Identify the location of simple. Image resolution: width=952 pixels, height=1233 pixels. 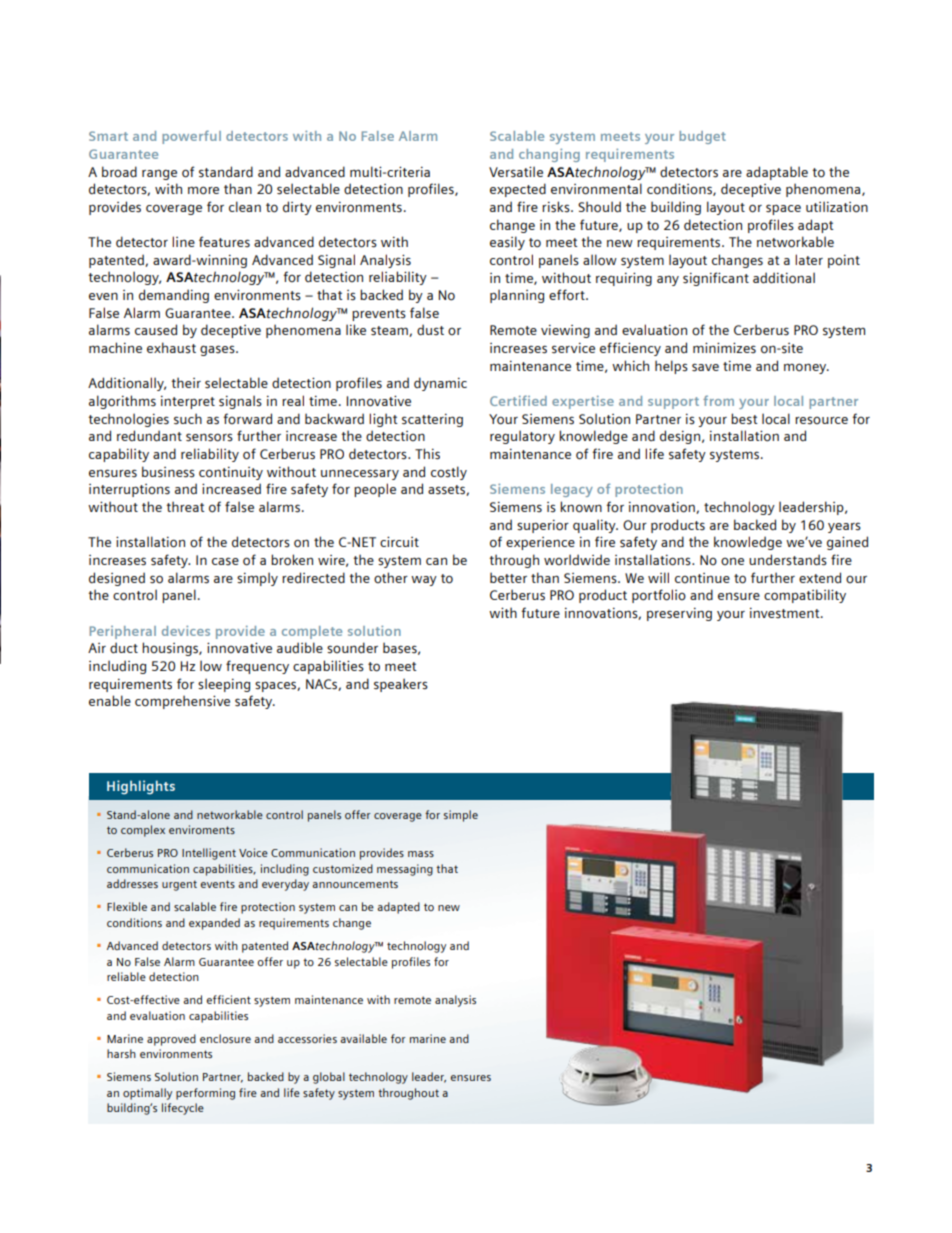
(461, 816).
